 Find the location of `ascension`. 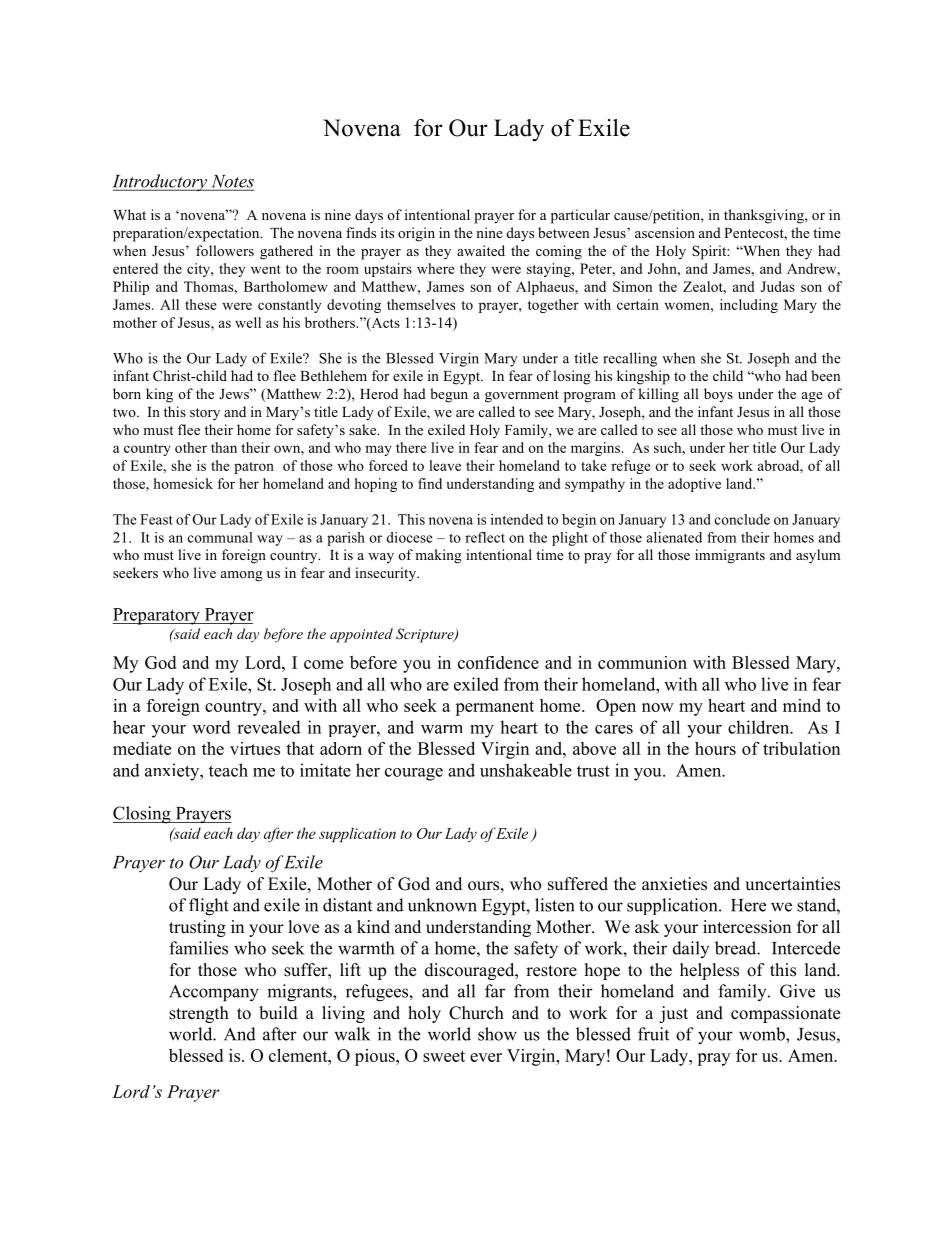

ascension is located at coordinates (665, 232).
